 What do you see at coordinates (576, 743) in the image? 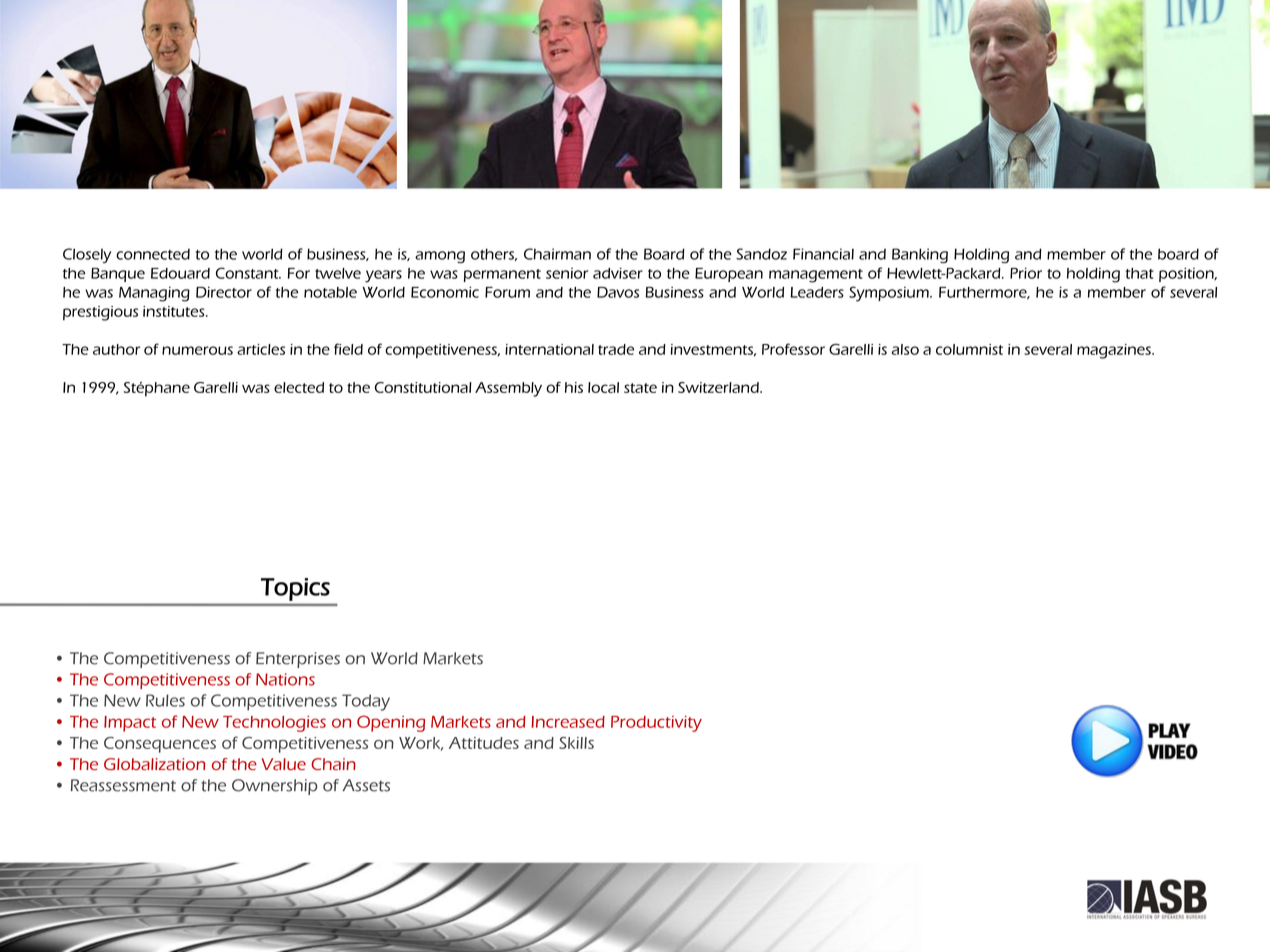
I see `Skills` at bounding box center [576, 743].
